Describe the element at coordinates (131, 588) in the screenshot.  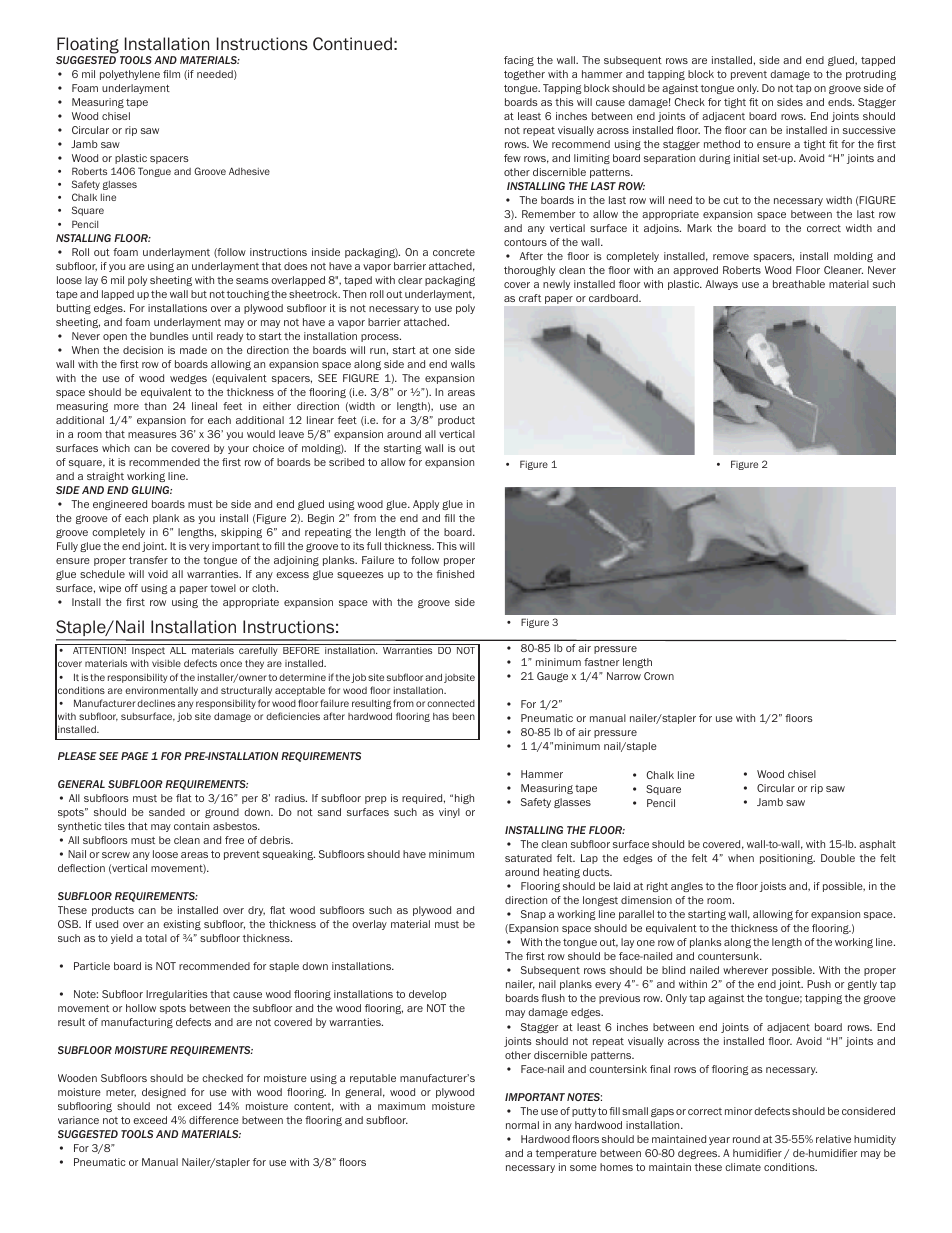
I see `off` at that location.
